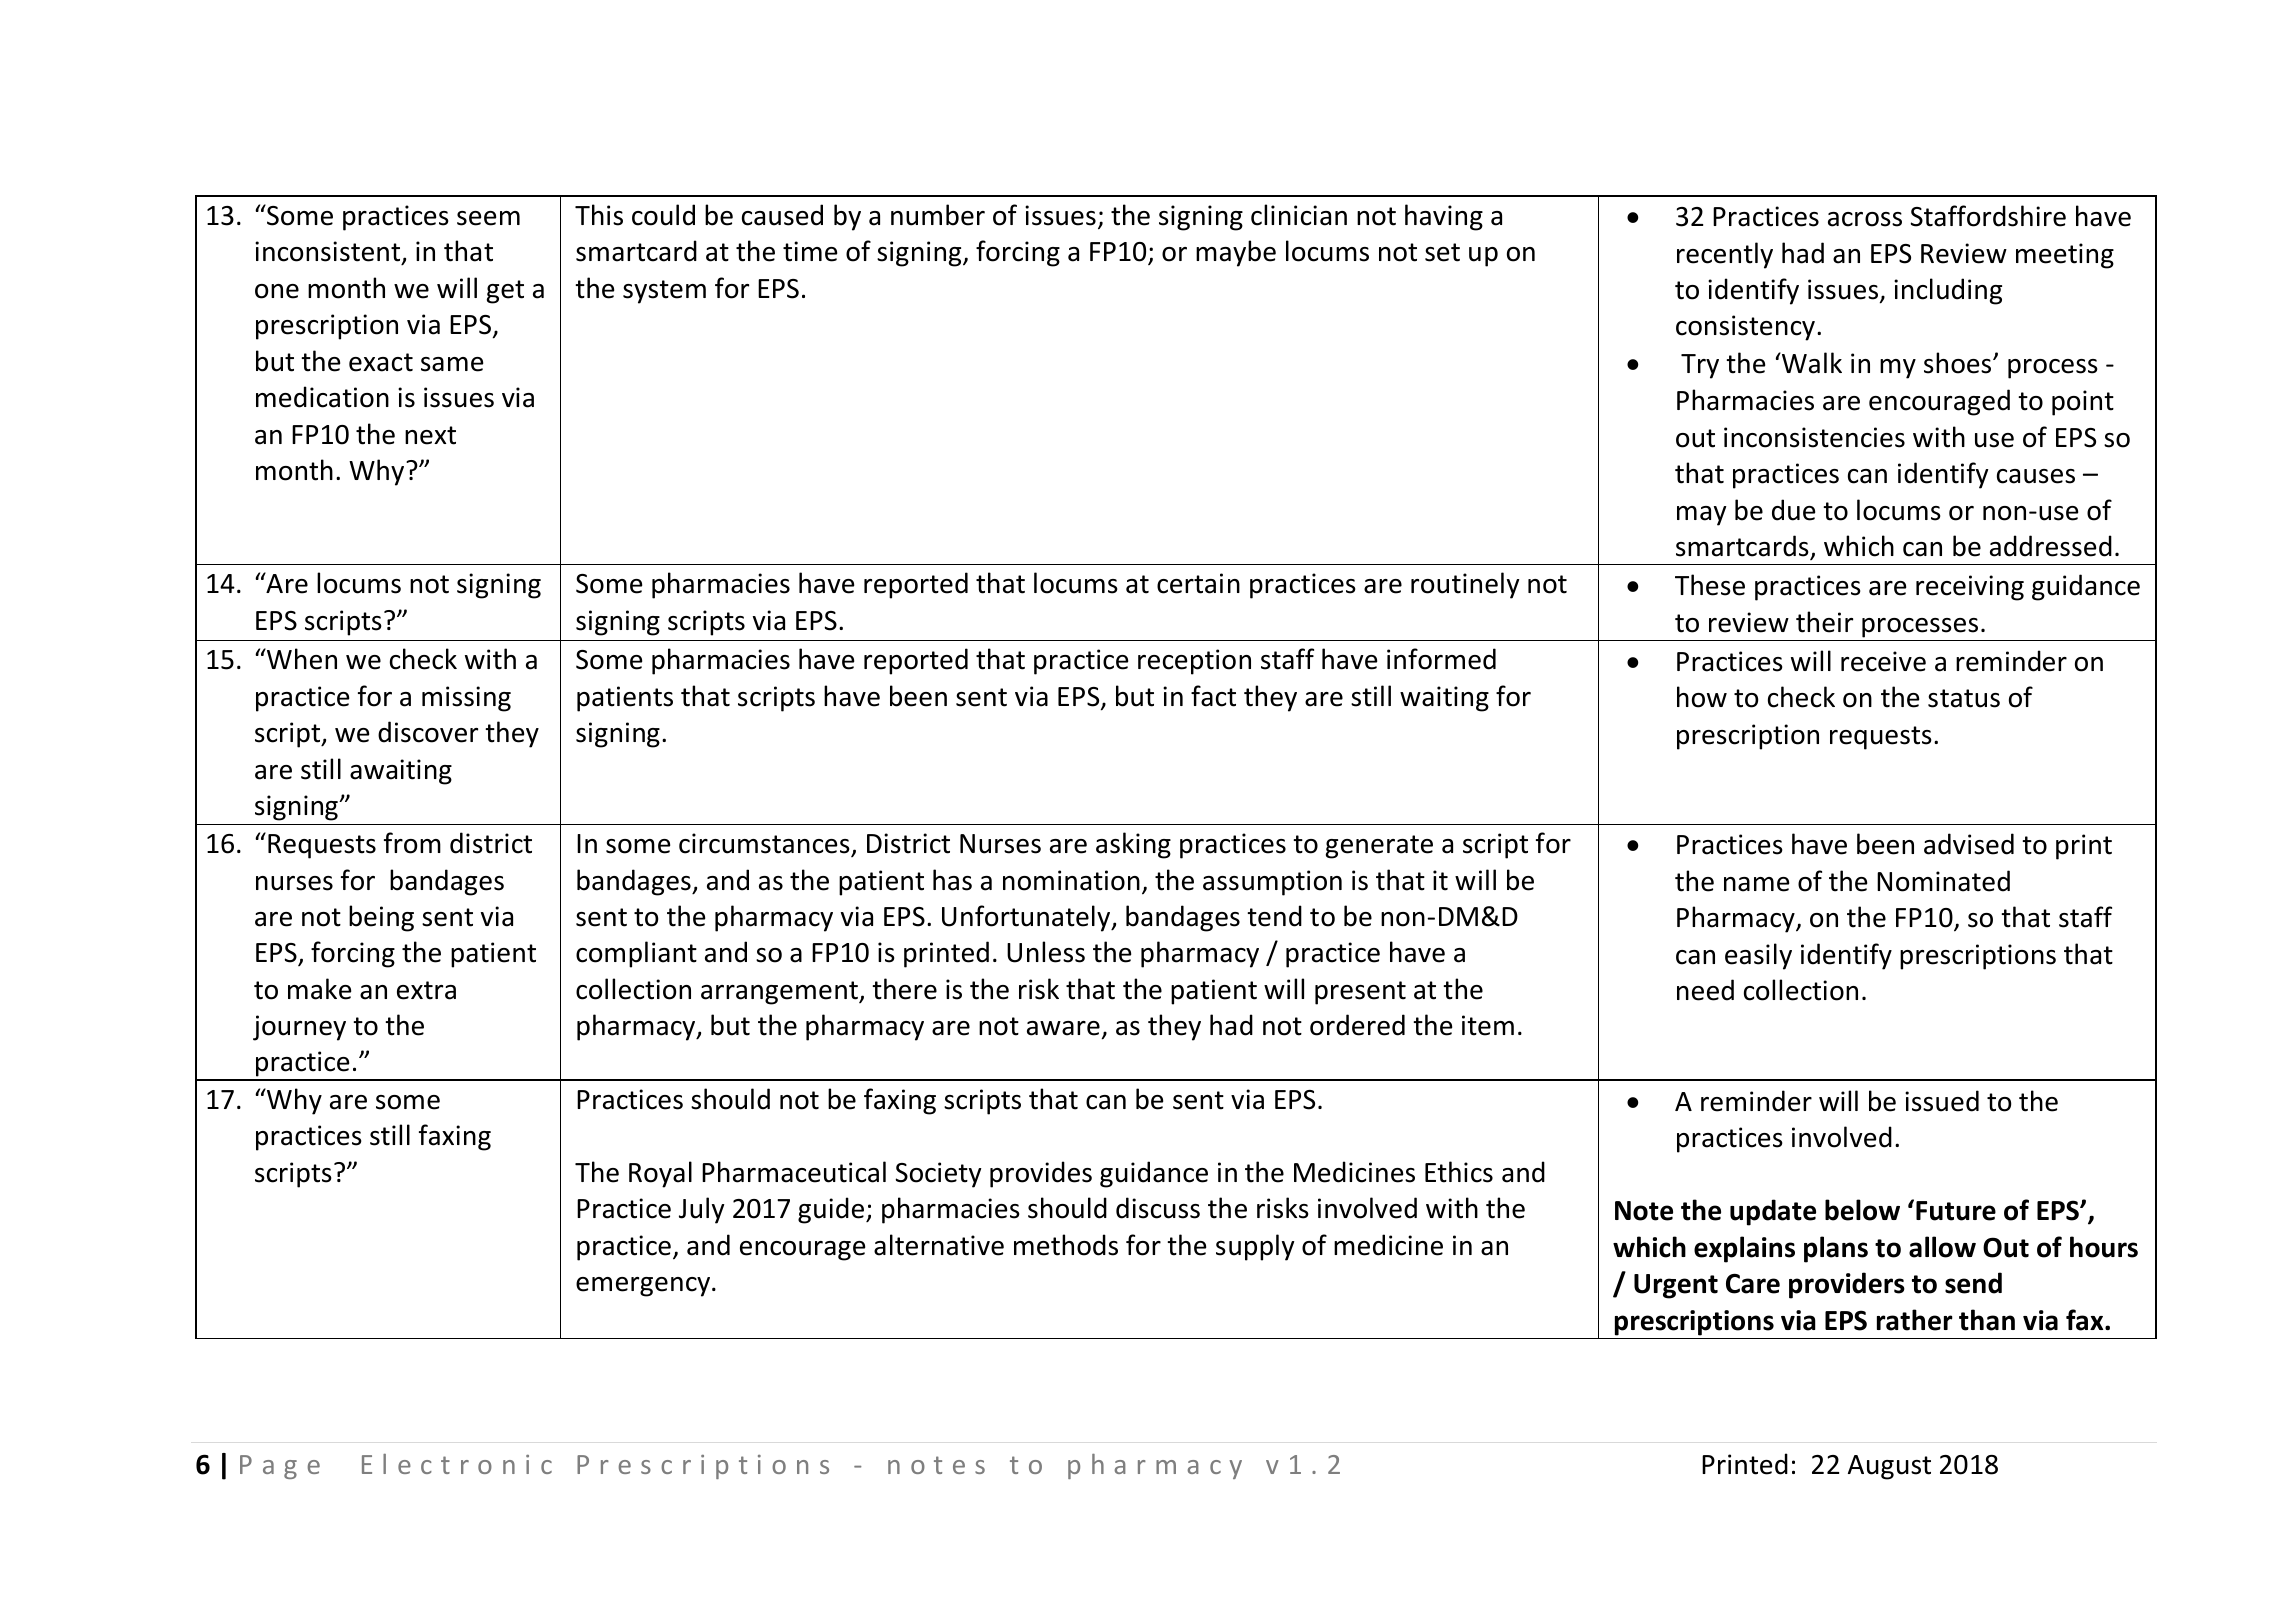  What do you see at coordinates (644, 1287) in the document?
I see `emergency` at bounding box center [644, 1287].
